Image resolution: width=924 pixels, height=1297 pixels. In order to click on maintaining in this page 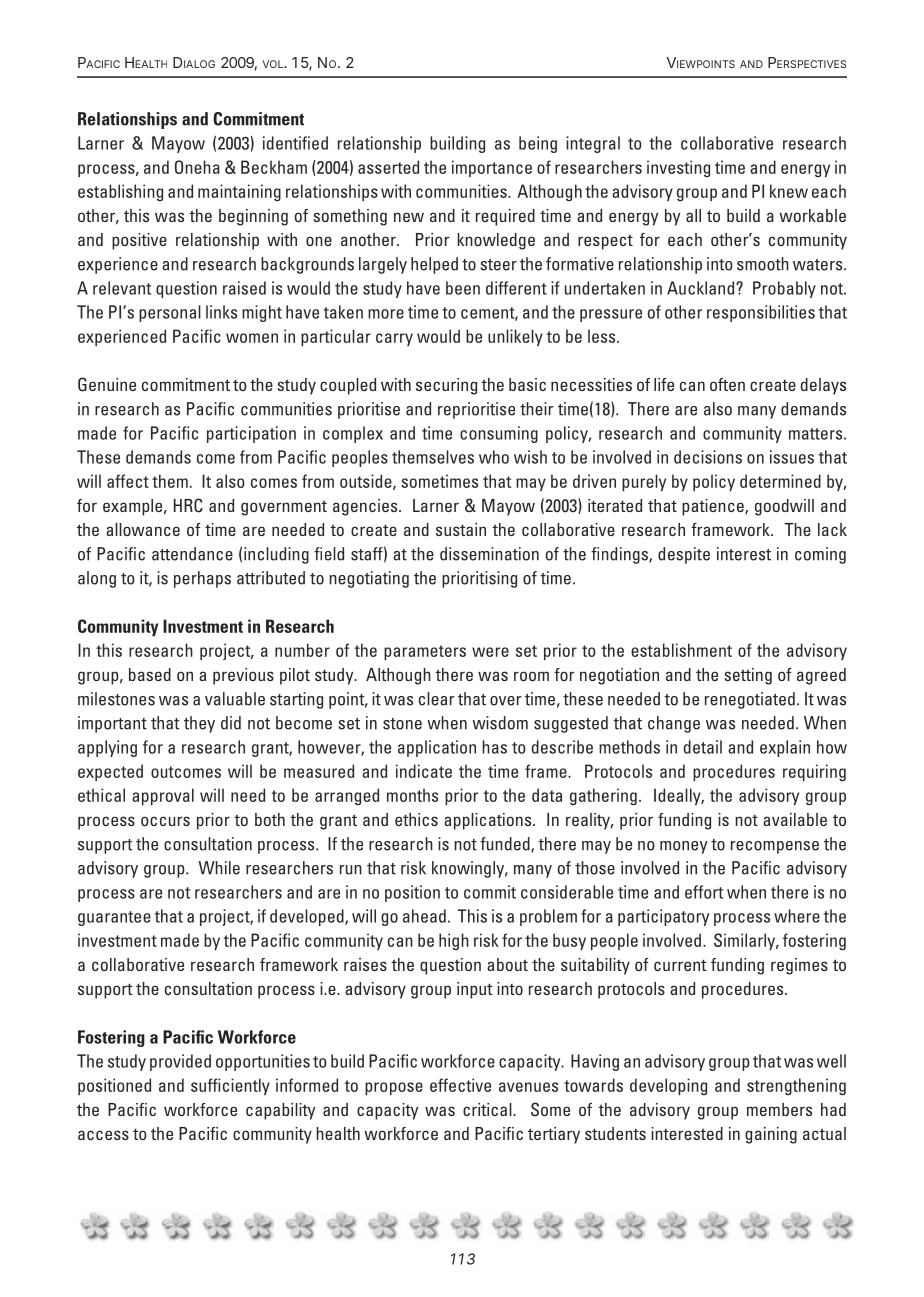, I will do `click(239, 192)`.
